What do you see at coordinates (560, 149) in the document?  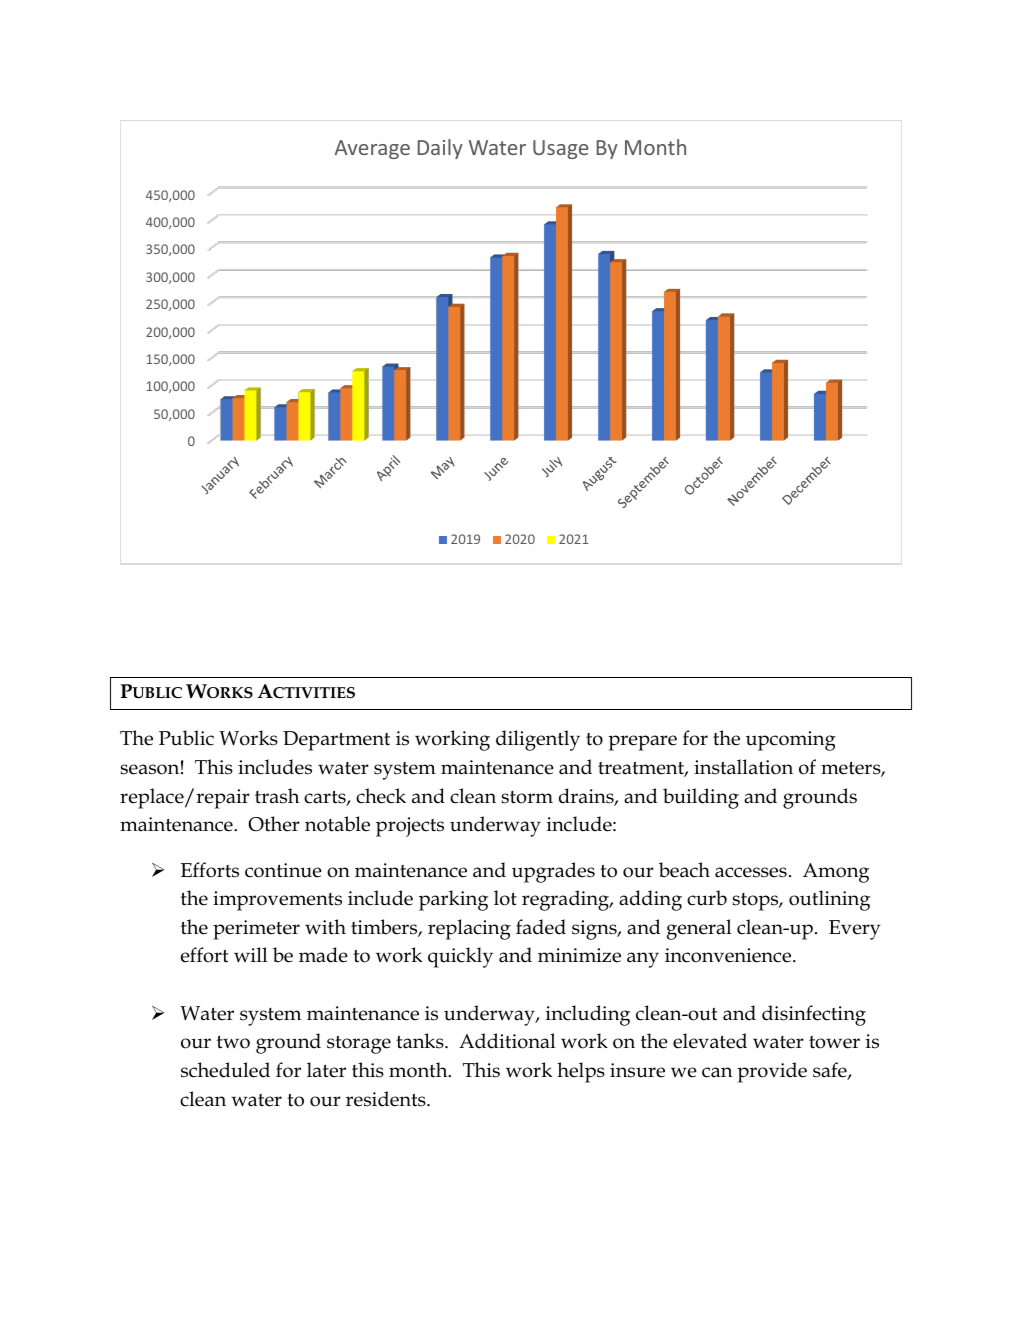 I see `Usage` at bounding box center [560, 149].
